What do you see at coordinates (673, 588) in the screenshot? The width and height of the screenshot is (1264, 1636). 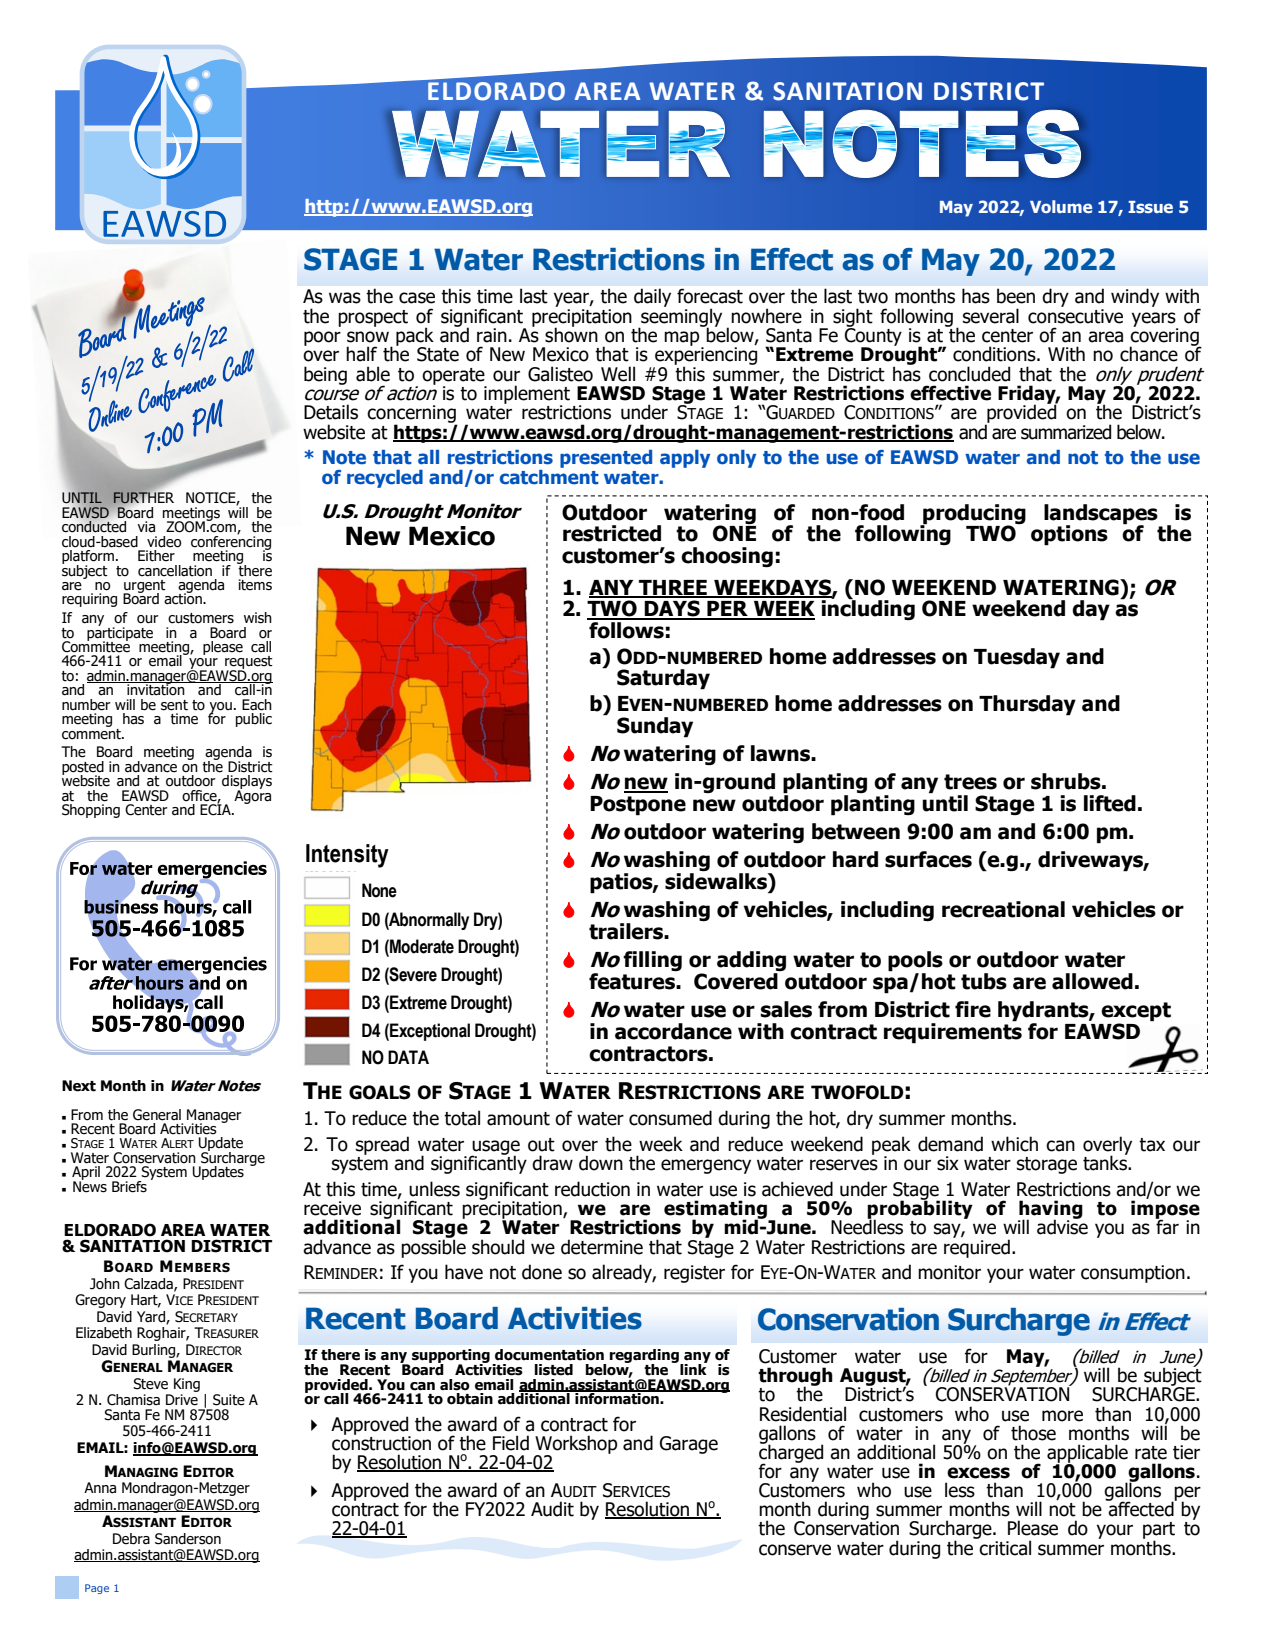 I see `THREE` at bounding box center [673, 588].
